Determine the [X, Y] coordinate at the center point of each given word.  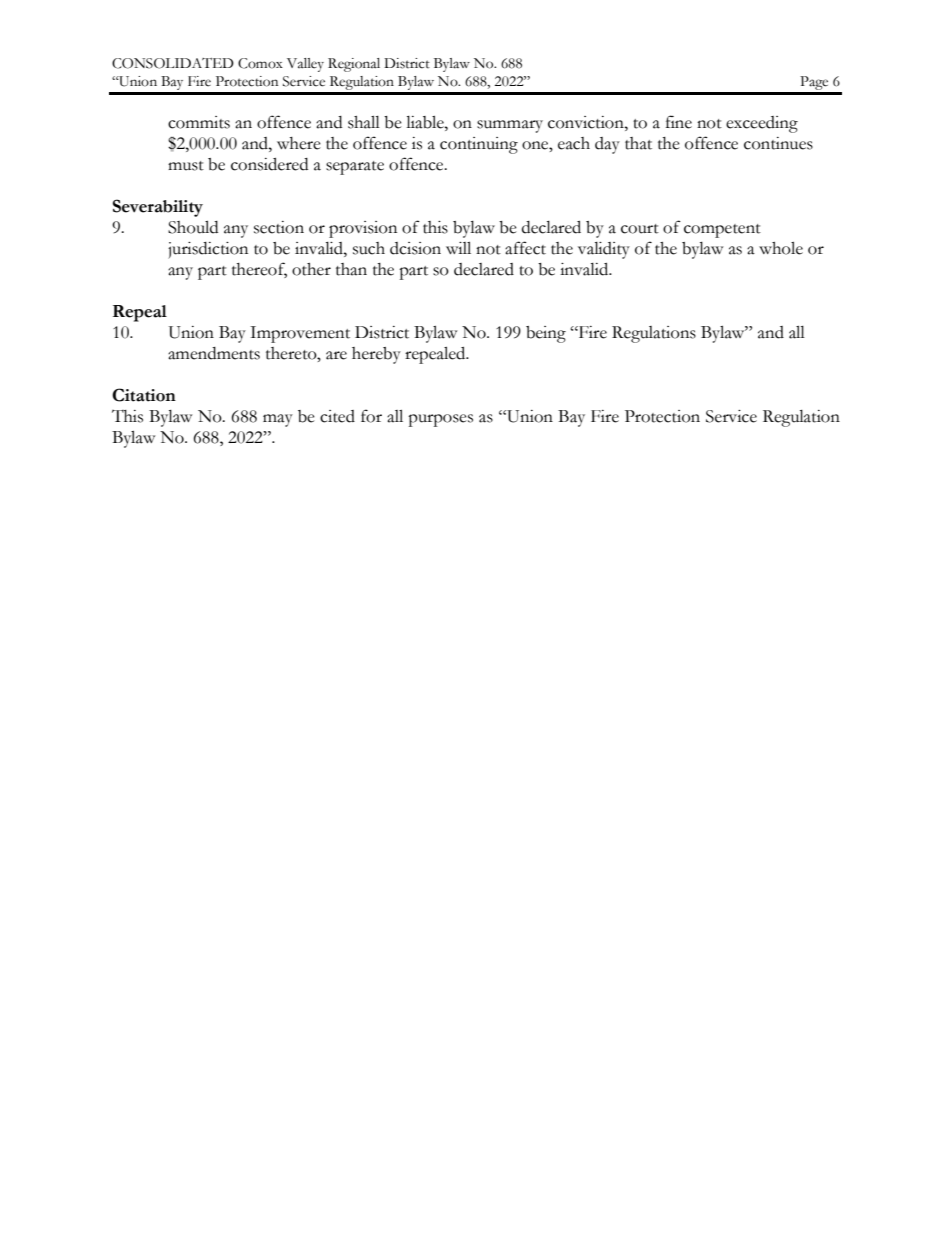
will [458, 248]
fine [679, 122]
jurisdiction [208, 250]
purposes [440, 420]
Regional [354, 65]
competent [722, 231]
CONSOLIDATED [173, 63]
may [278, 420]
